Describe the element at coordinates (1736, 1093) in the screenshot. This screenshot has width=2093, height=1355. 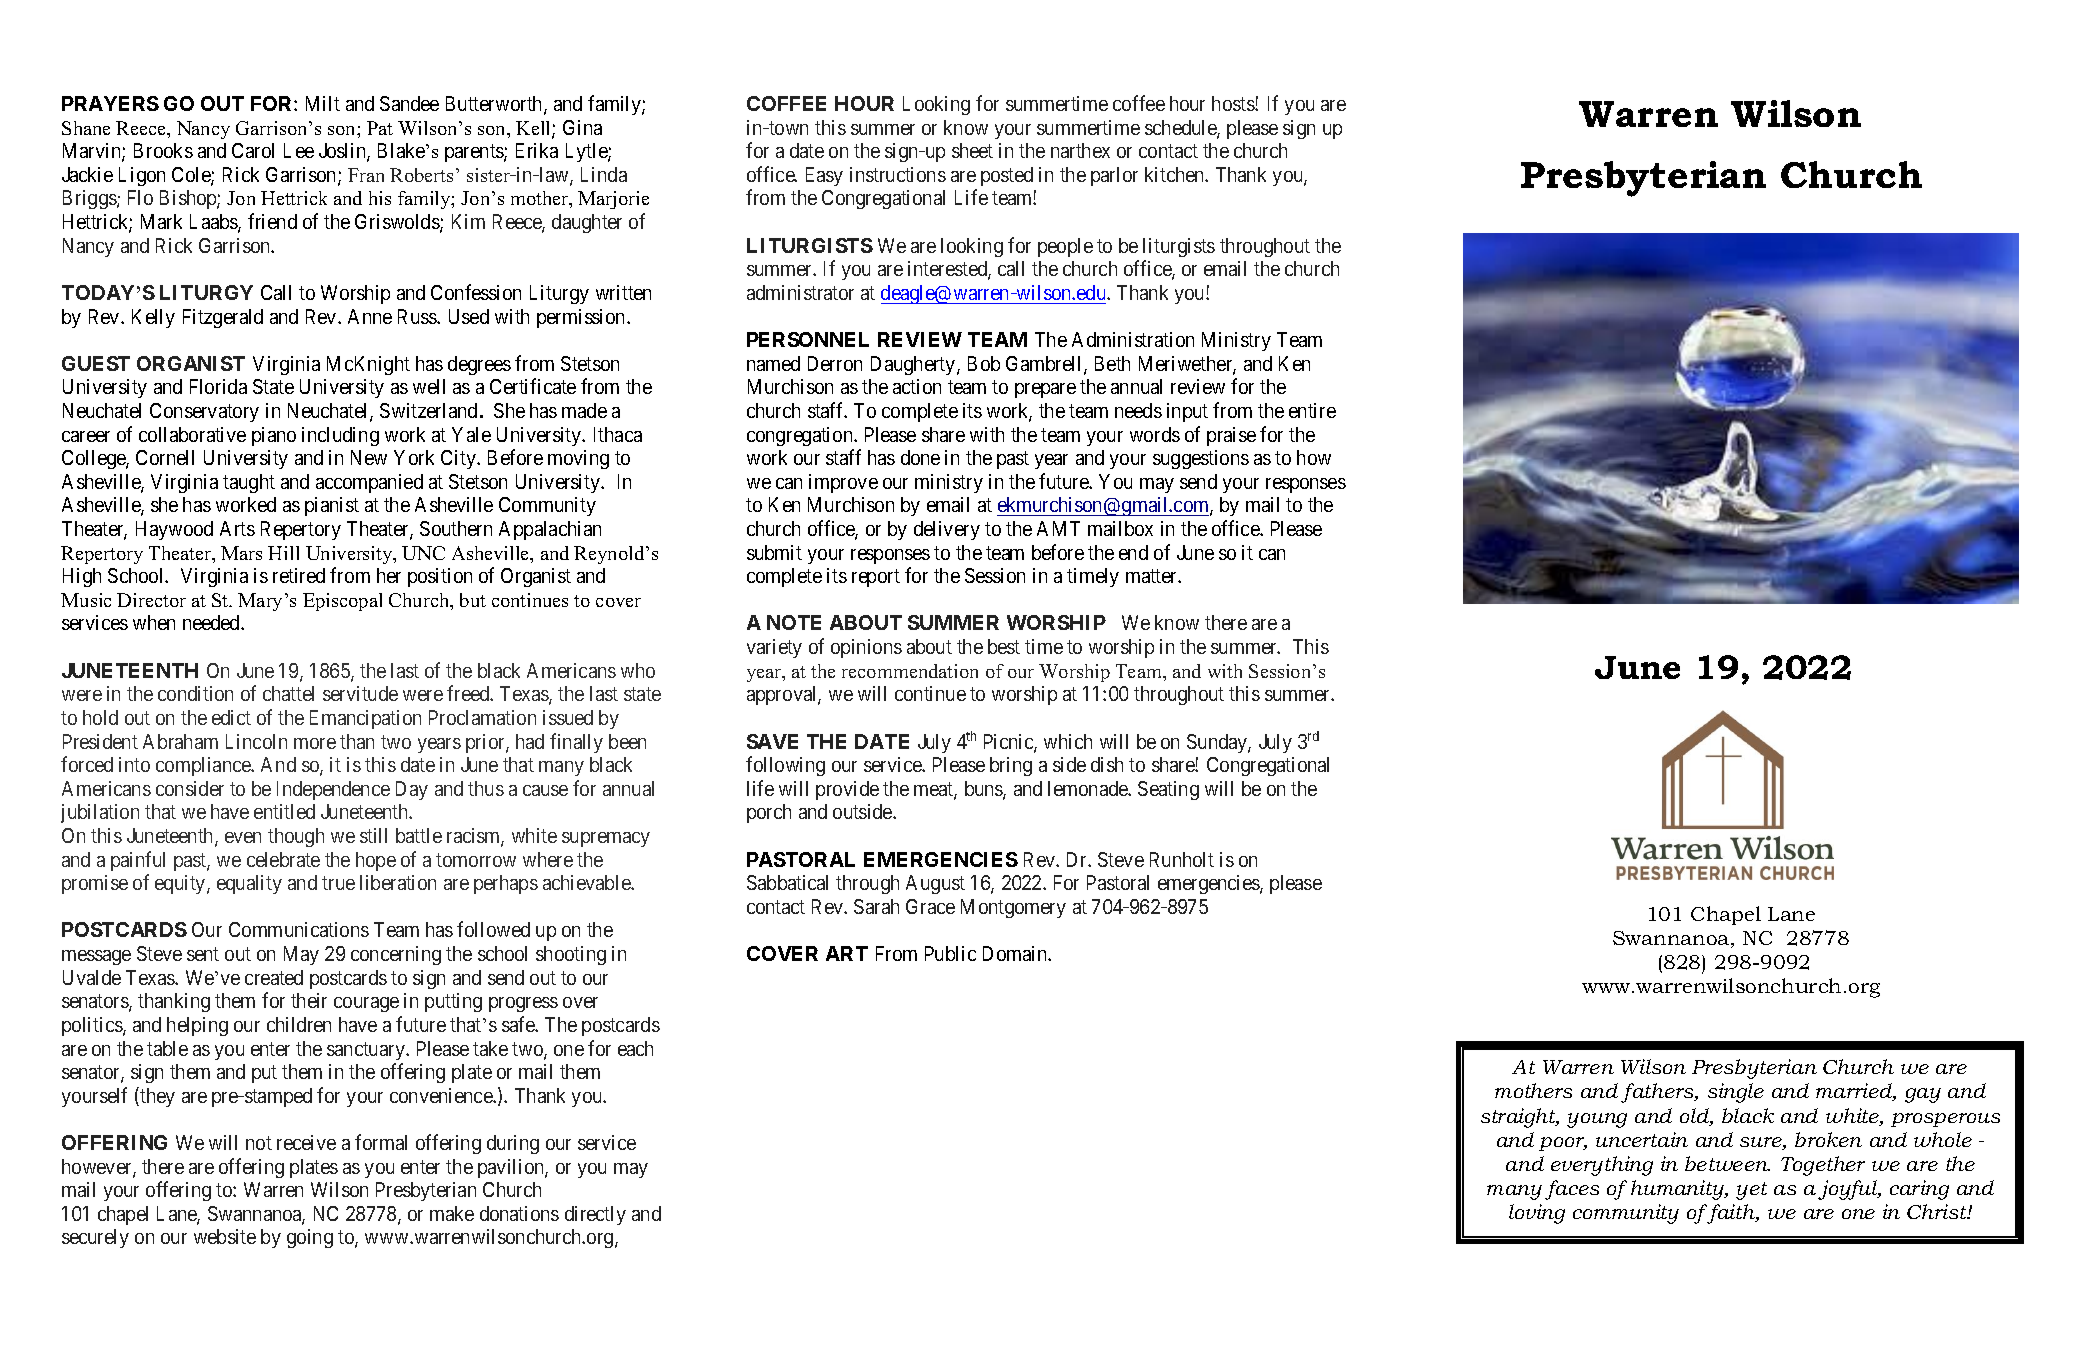
I see `single` at that location.
